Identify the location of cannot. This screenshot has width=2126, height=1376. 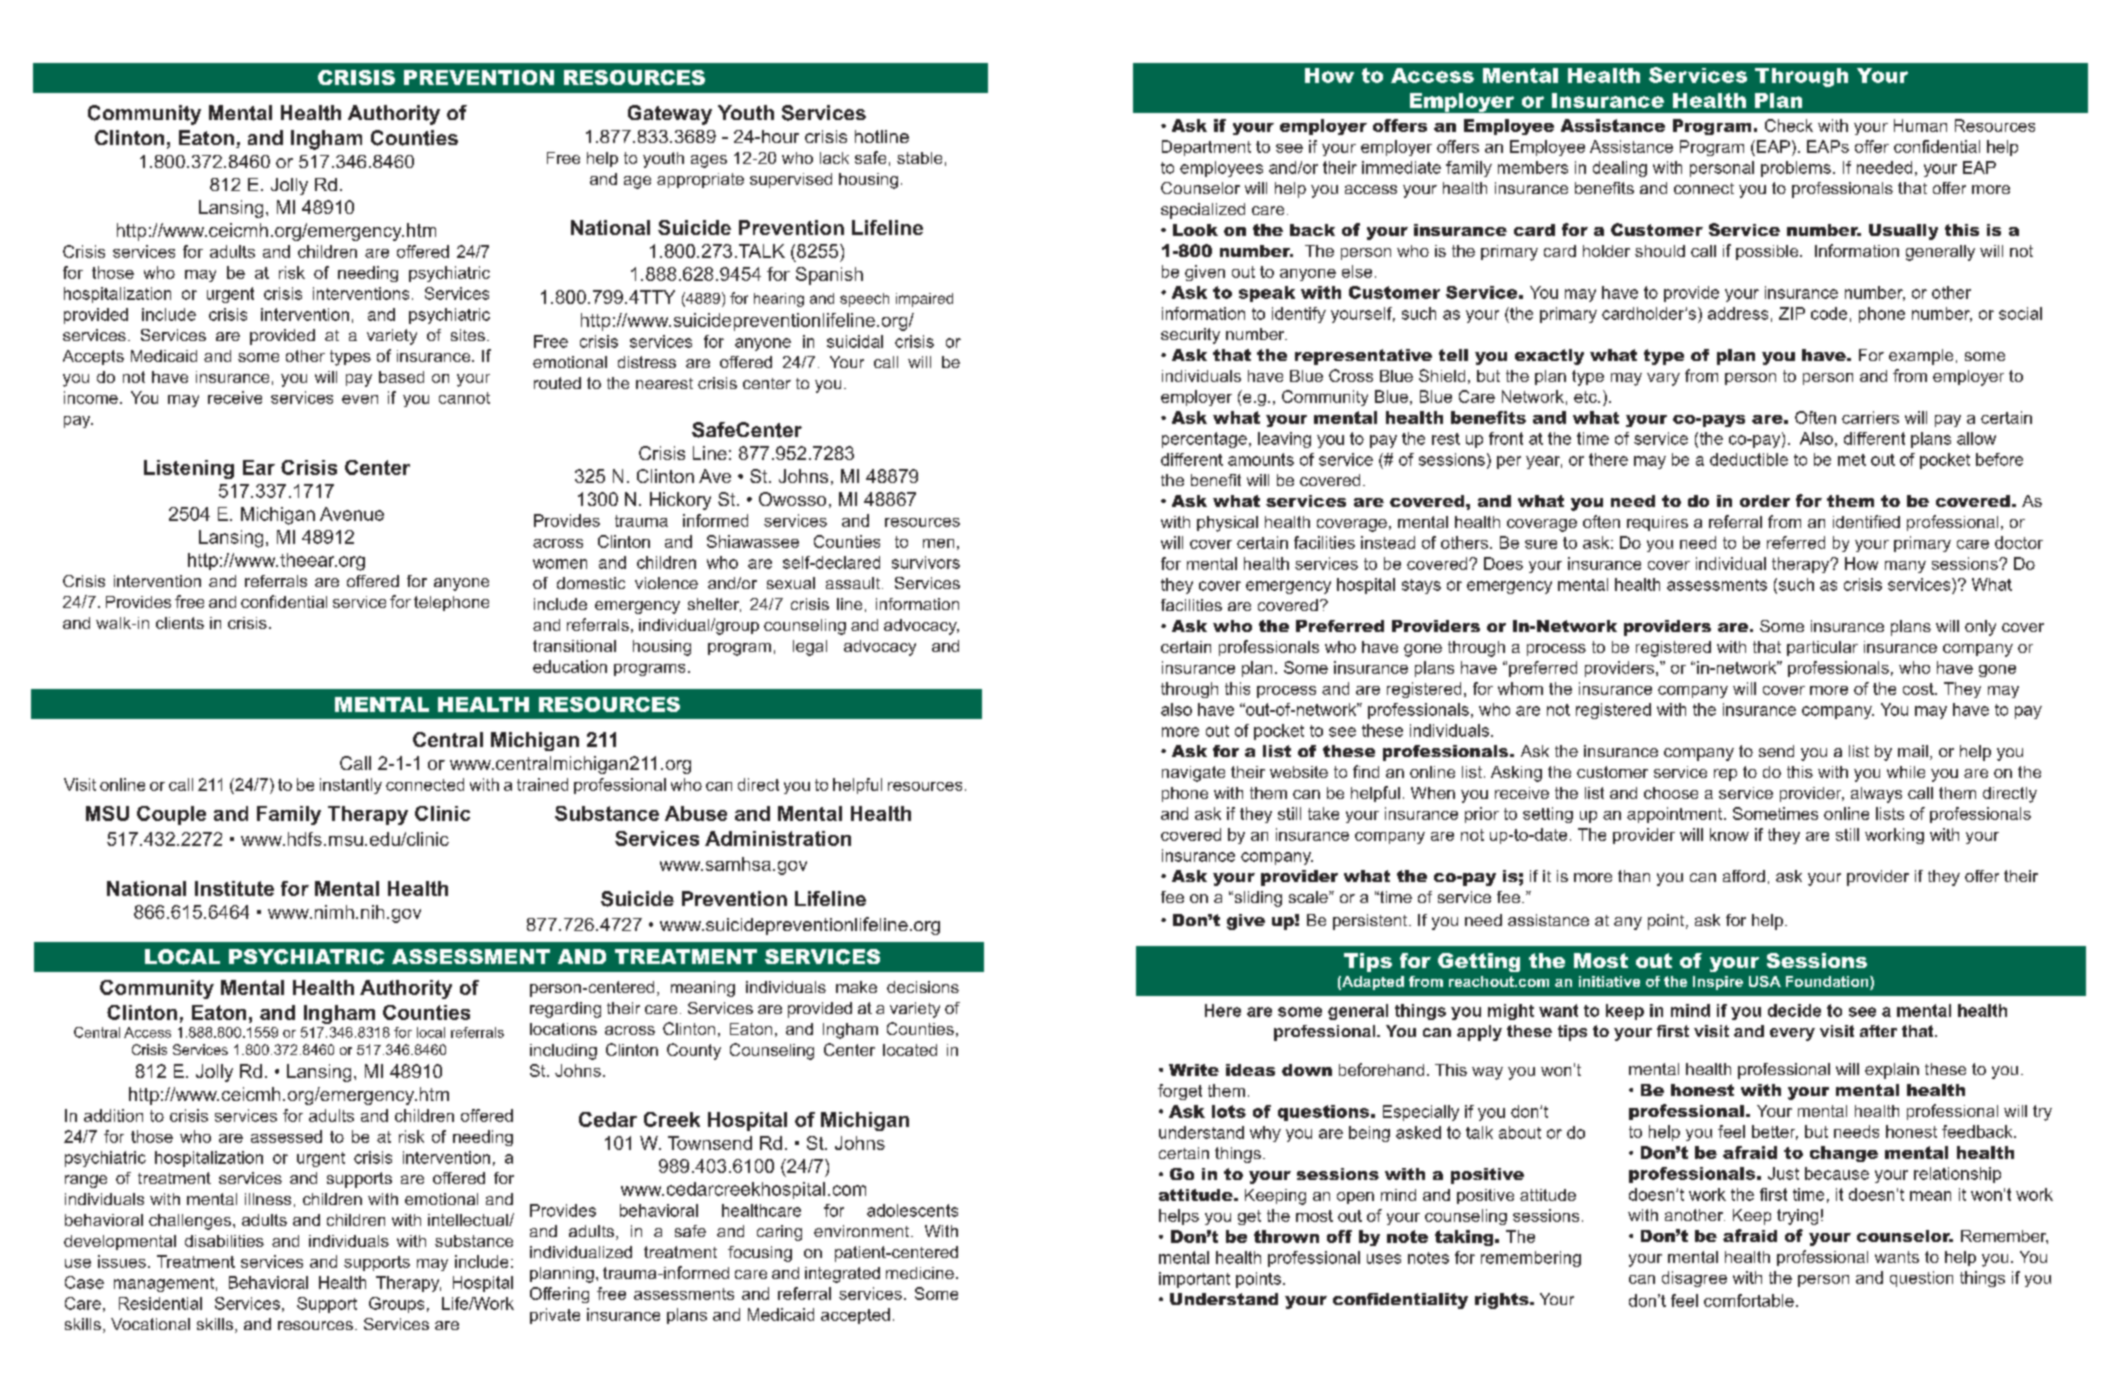
(464, 398).
